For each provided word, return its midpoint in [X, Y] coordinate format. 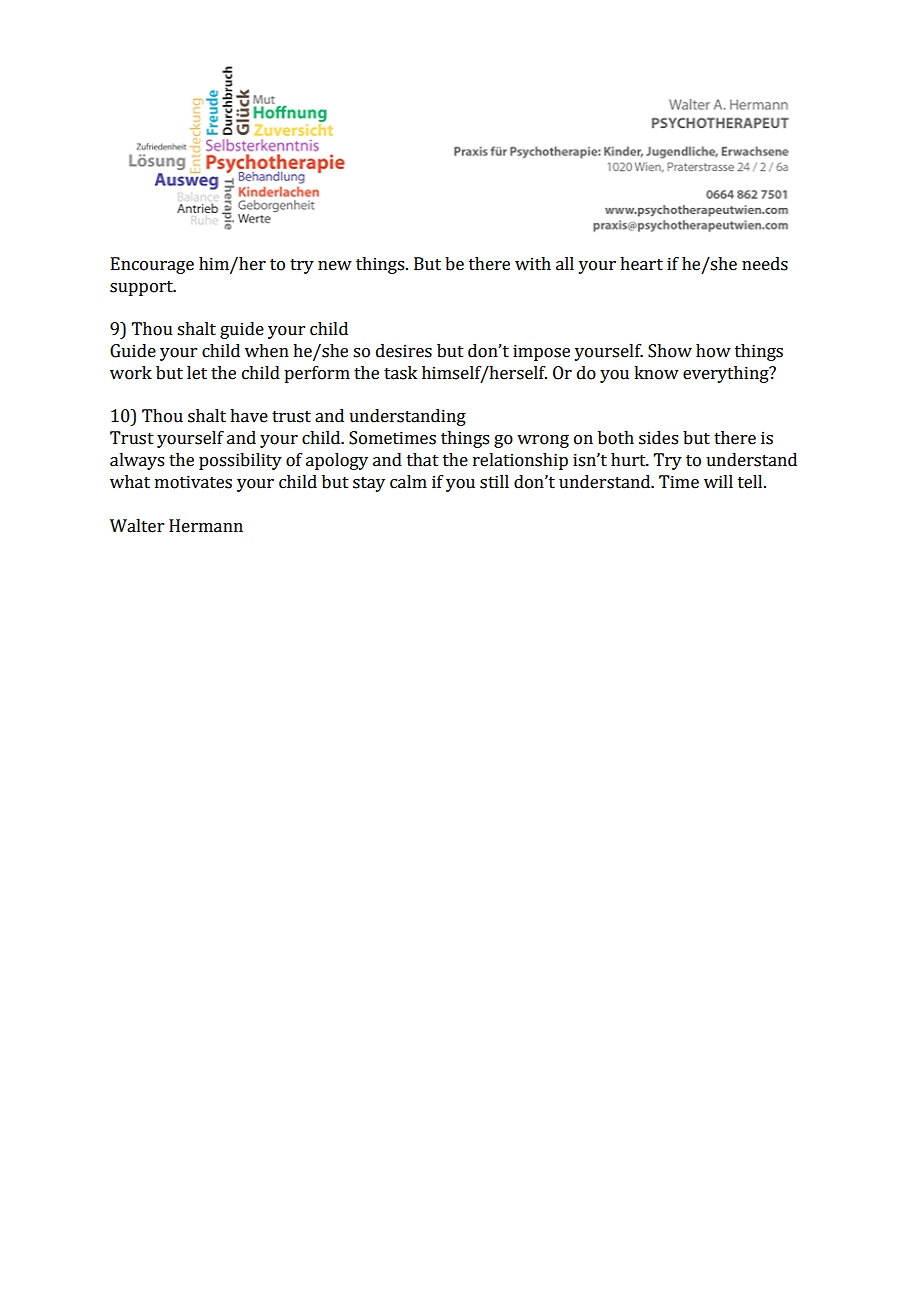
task [400, 373]
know [656, 373]
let [197, 373]
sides [658, 438]
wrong [543, 441]
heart [641, 264]
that [423, 460]
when [267, 351]
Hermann [206, 526]
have [249, 416]
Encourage [152, 265]
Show [670, 351]
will [718, 481]
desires [404, 351]
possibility [240, 461]
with [533, 264]
